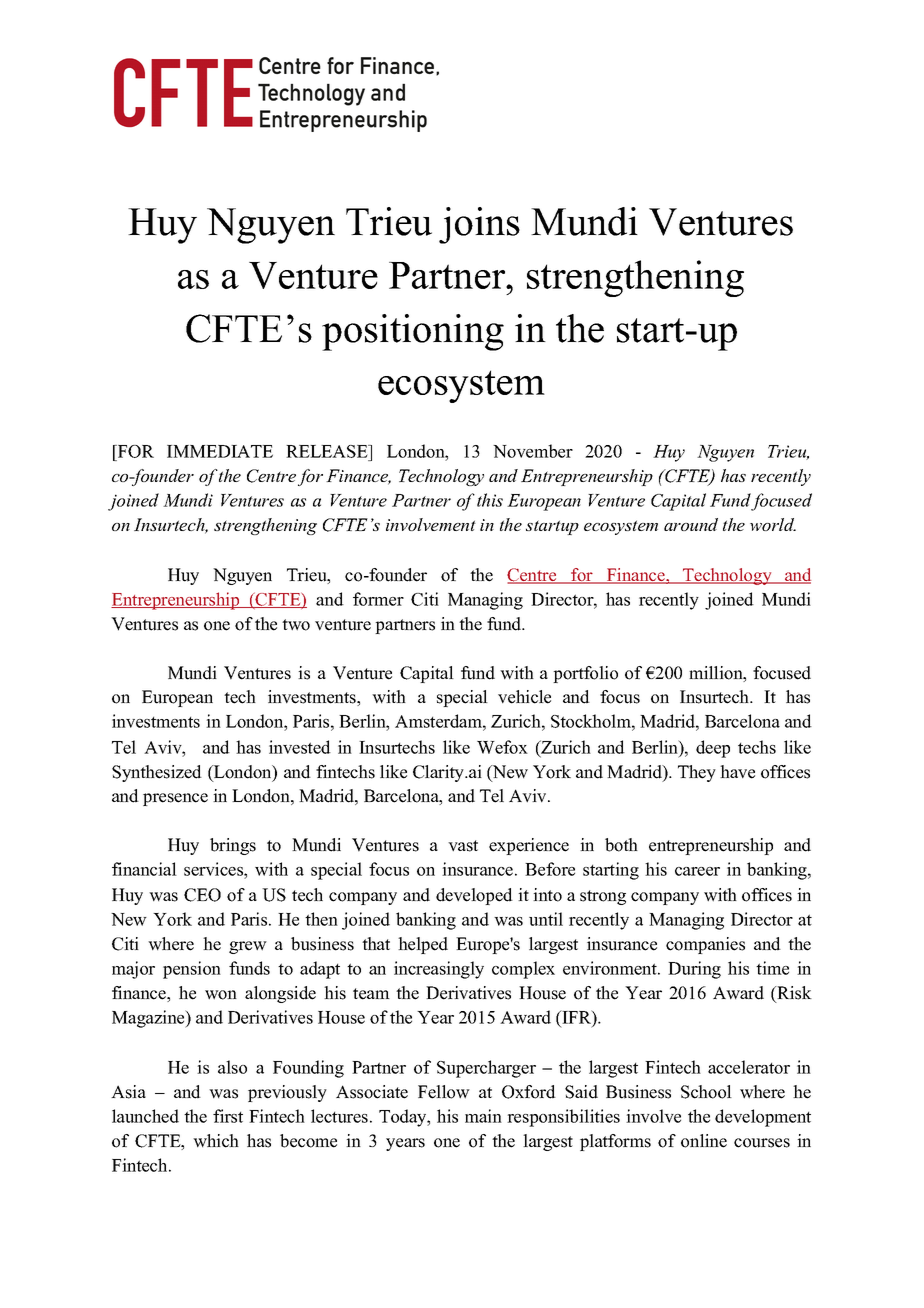 The image size is (924, 1308). What do you see at coordinates (463, 846) in the image?
I see `vast` at bounding box center [463, 846].
